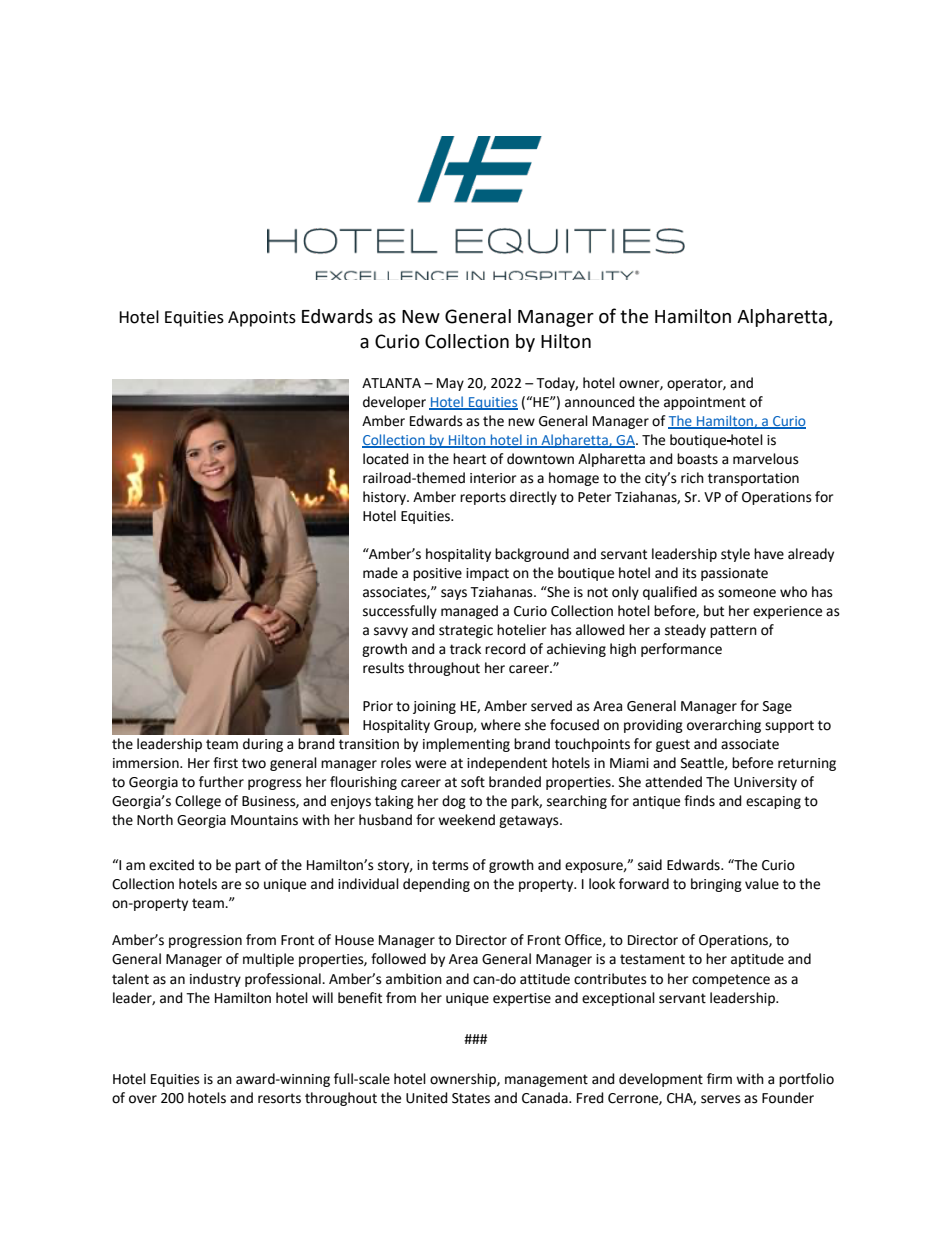 The width and height of the document is (952, 1233). Describe the element at coordinates (719, 1078) in the document. I see `firm` at that location.
